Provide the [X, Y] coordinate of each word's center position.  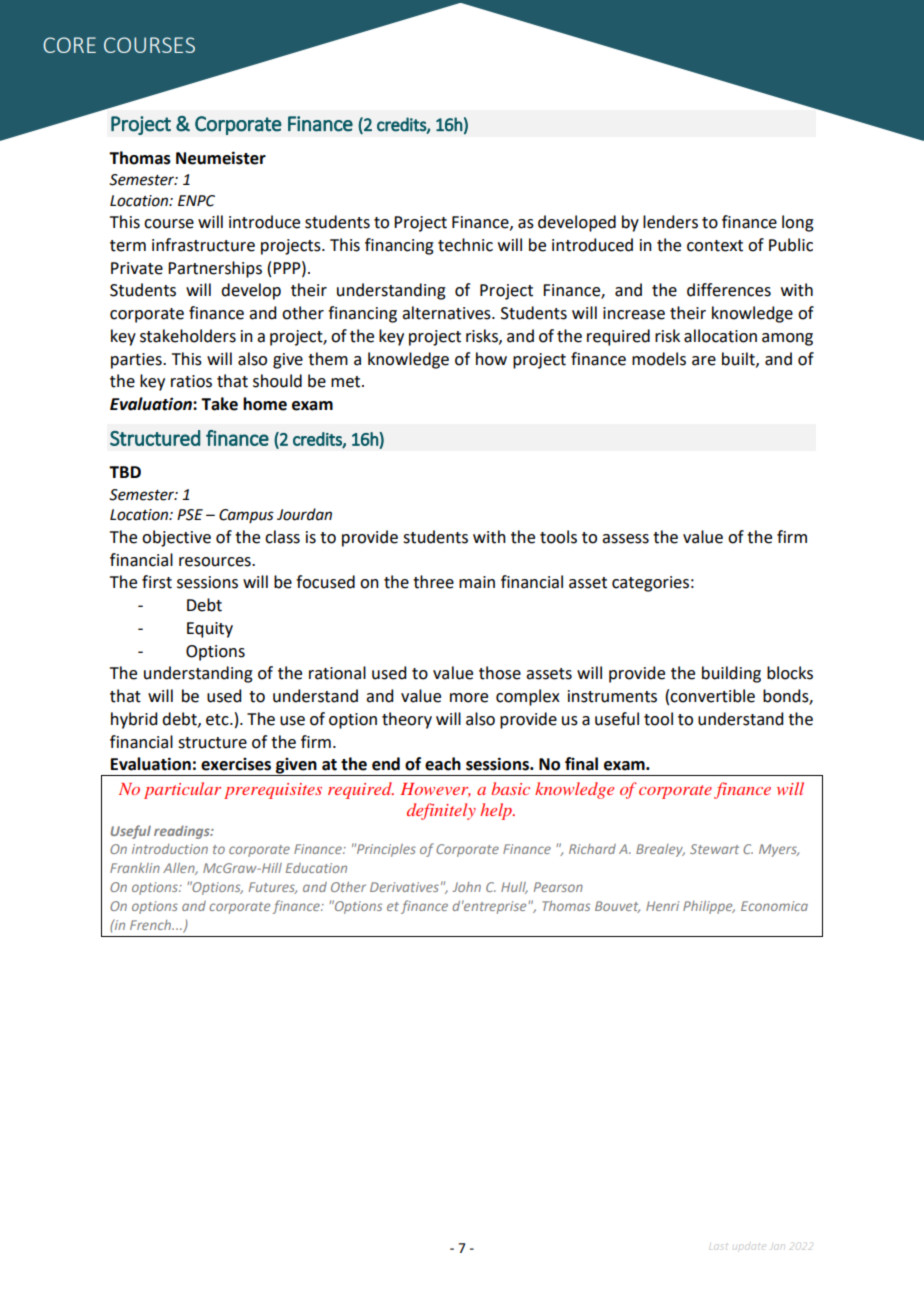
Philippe [709, 907]
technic [465, 245]
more [469, 698]
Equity [210, 630]
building [731, 674]
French [151, 925]
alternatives [447, 313]
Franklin [135, 868]
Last [718, 1247]
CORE [69, 45]
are [704, 361]
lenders [670, 222]
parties [137, 361]
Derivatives [404, 887]
